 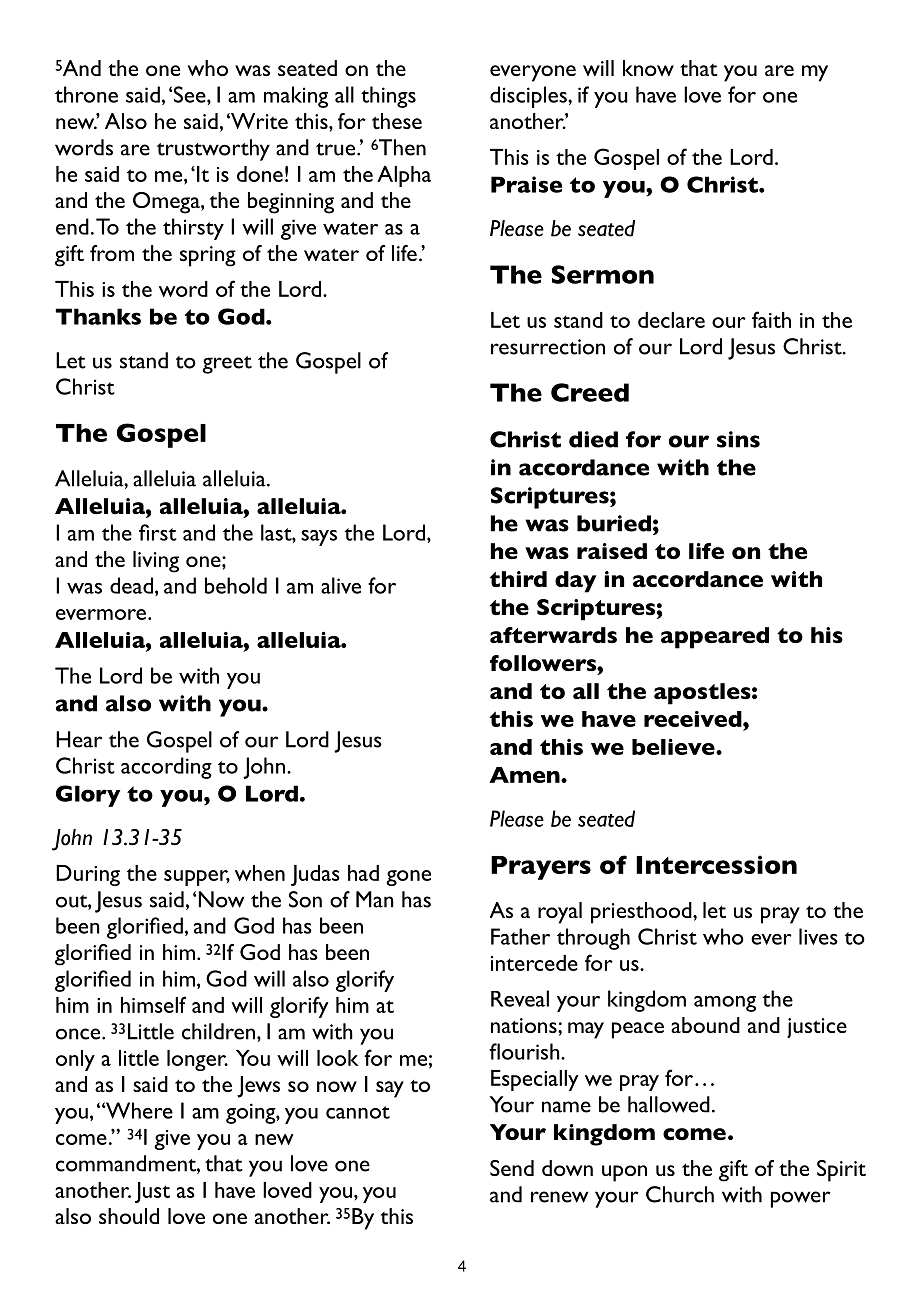 I want to click on See, so click(x=190, y=94).
